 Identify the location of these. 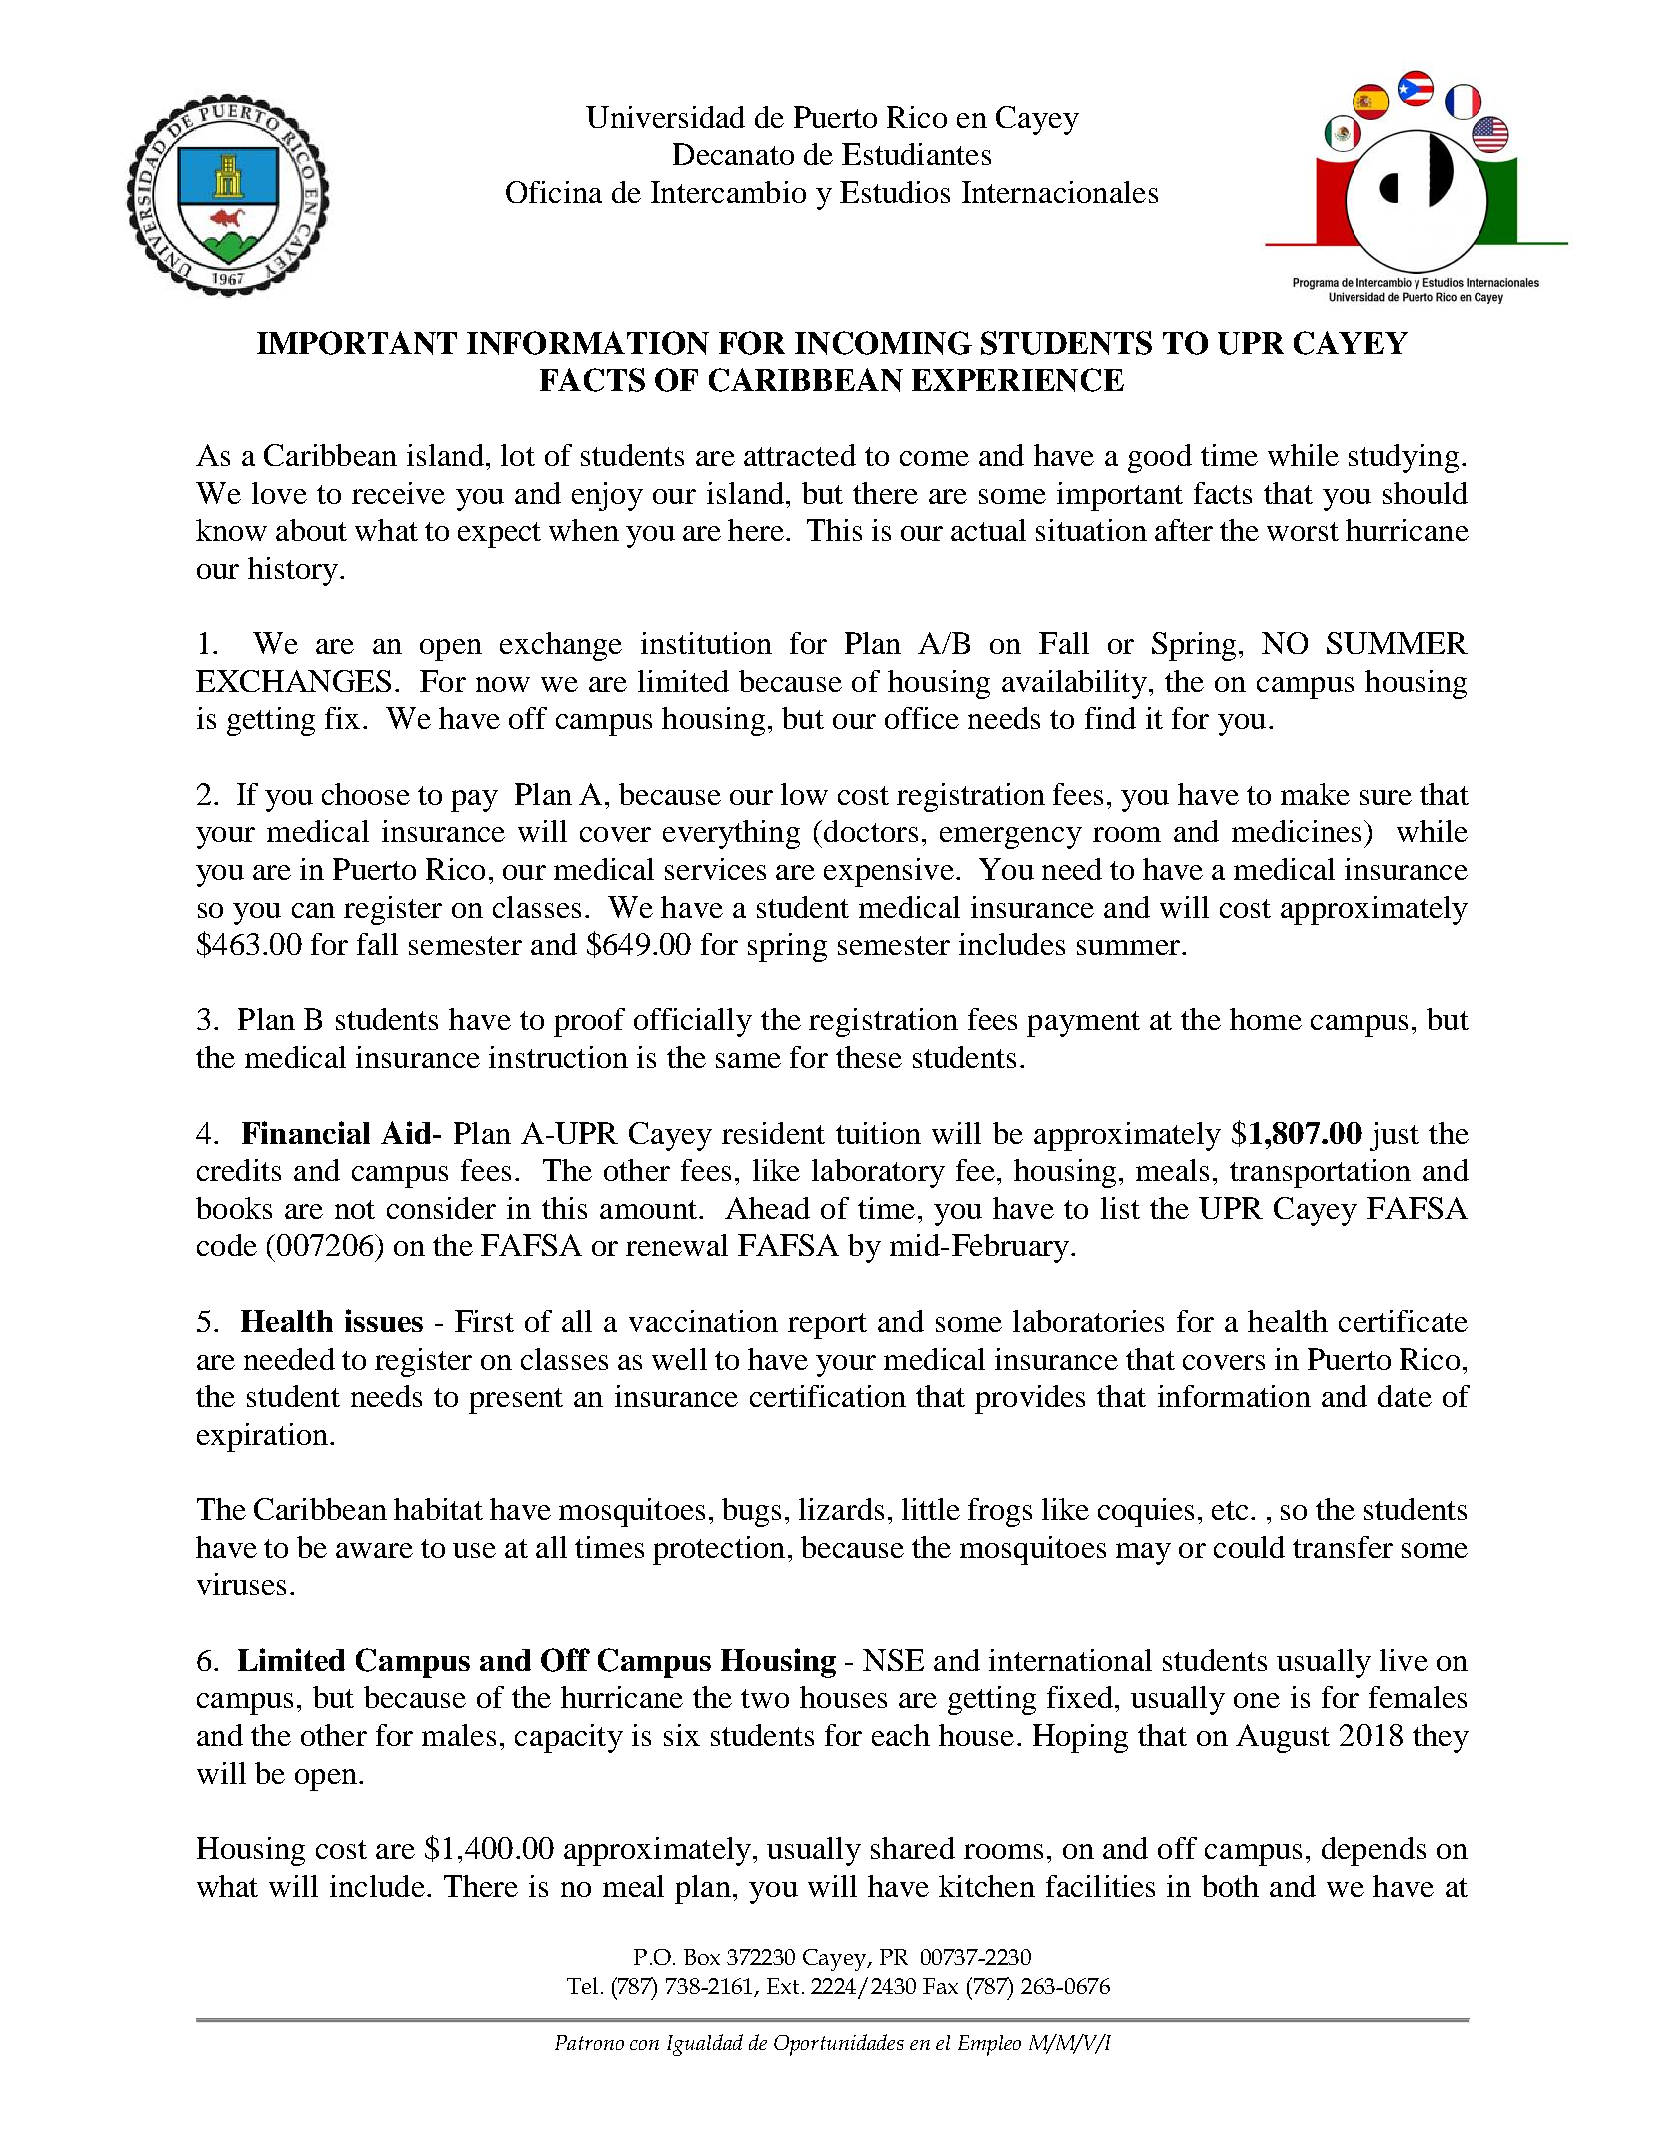
(869, 1057).
